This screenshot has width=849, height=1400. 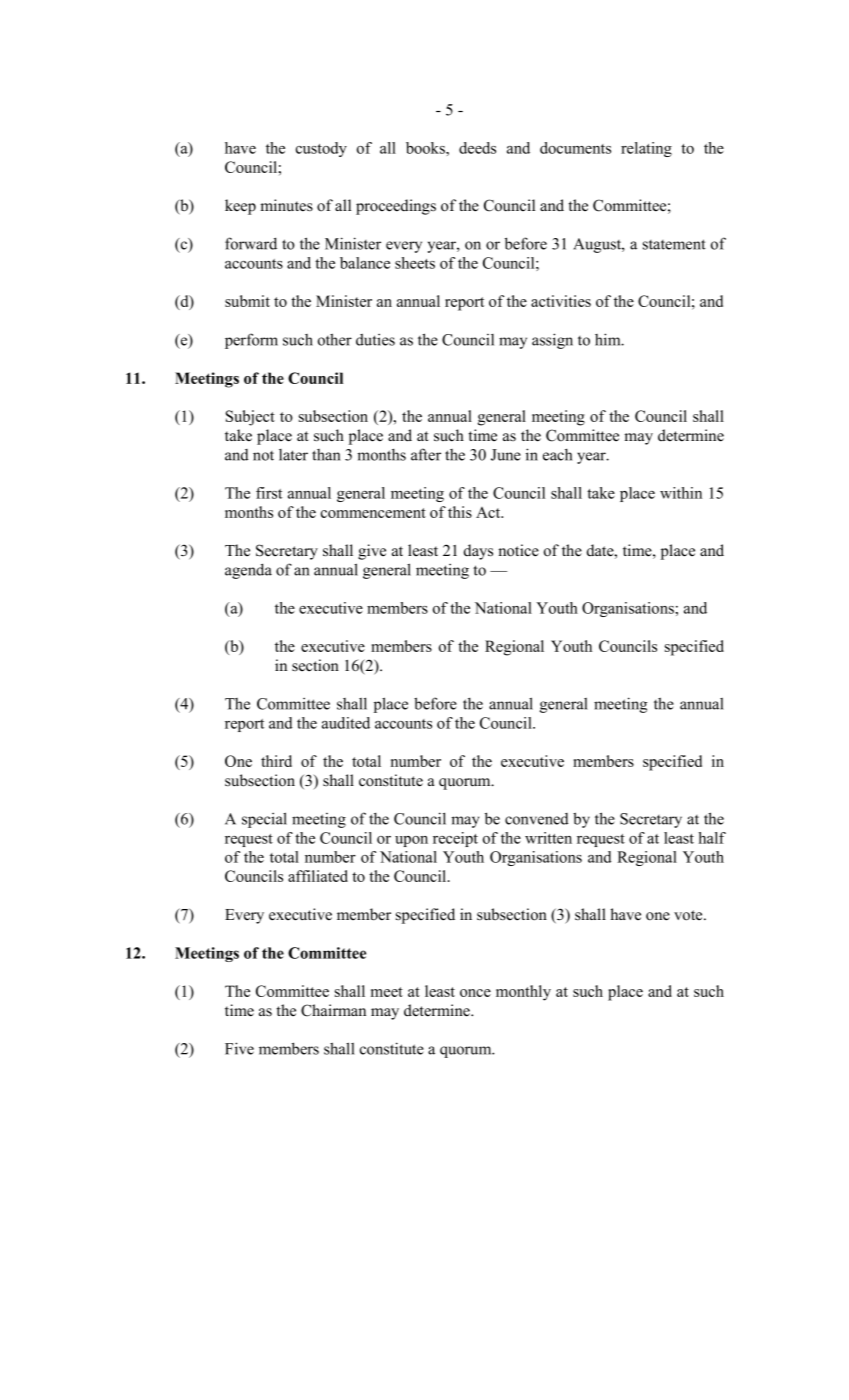 What do you see at coordinates (689, 915) in the screenshot?
I see `vote` at bounding box center [689, 915].
